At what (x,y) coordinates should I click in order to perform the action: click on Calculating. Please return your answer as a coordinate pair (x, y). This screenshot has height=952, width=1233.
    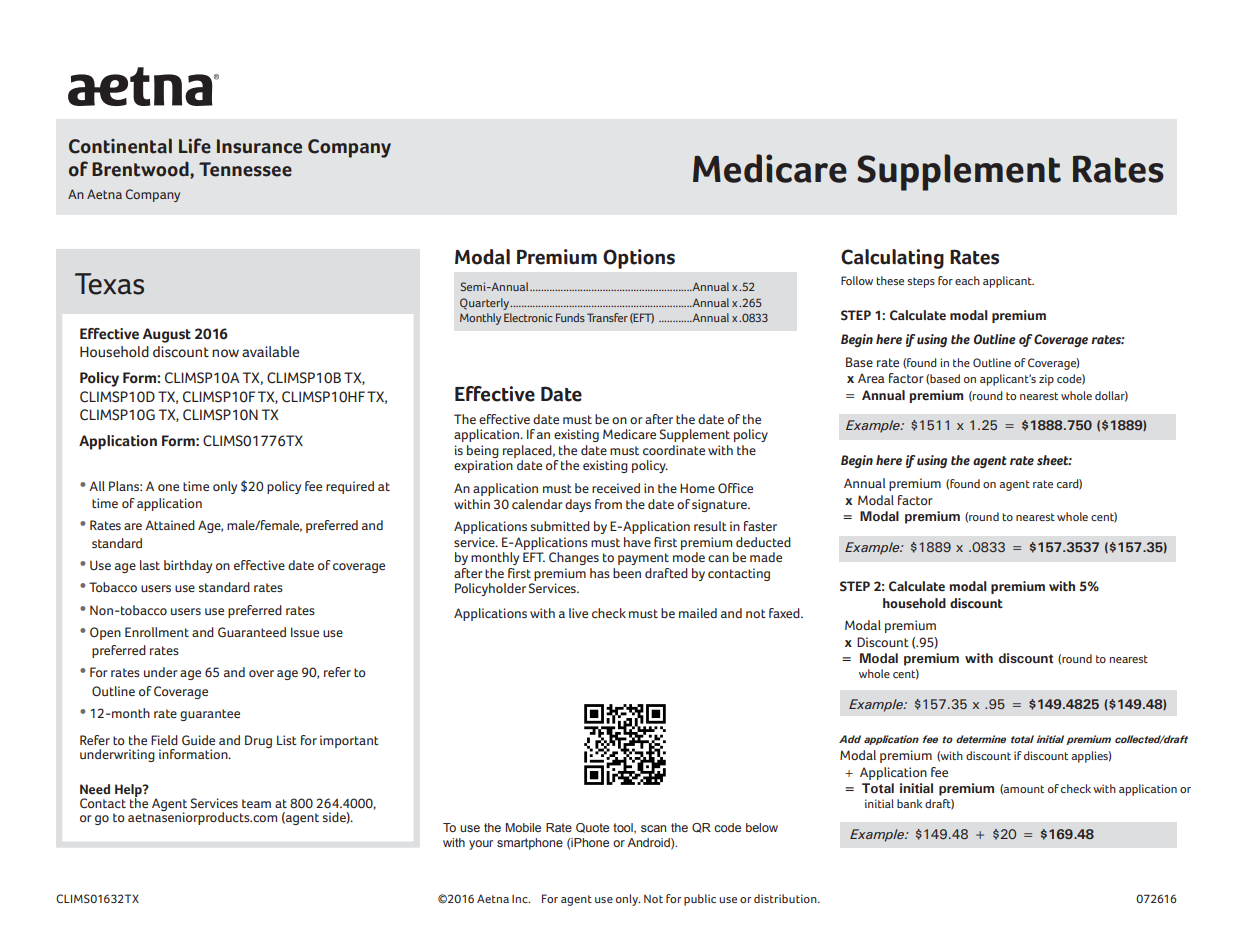
    Looking at the image, I should click on (892, 259).
